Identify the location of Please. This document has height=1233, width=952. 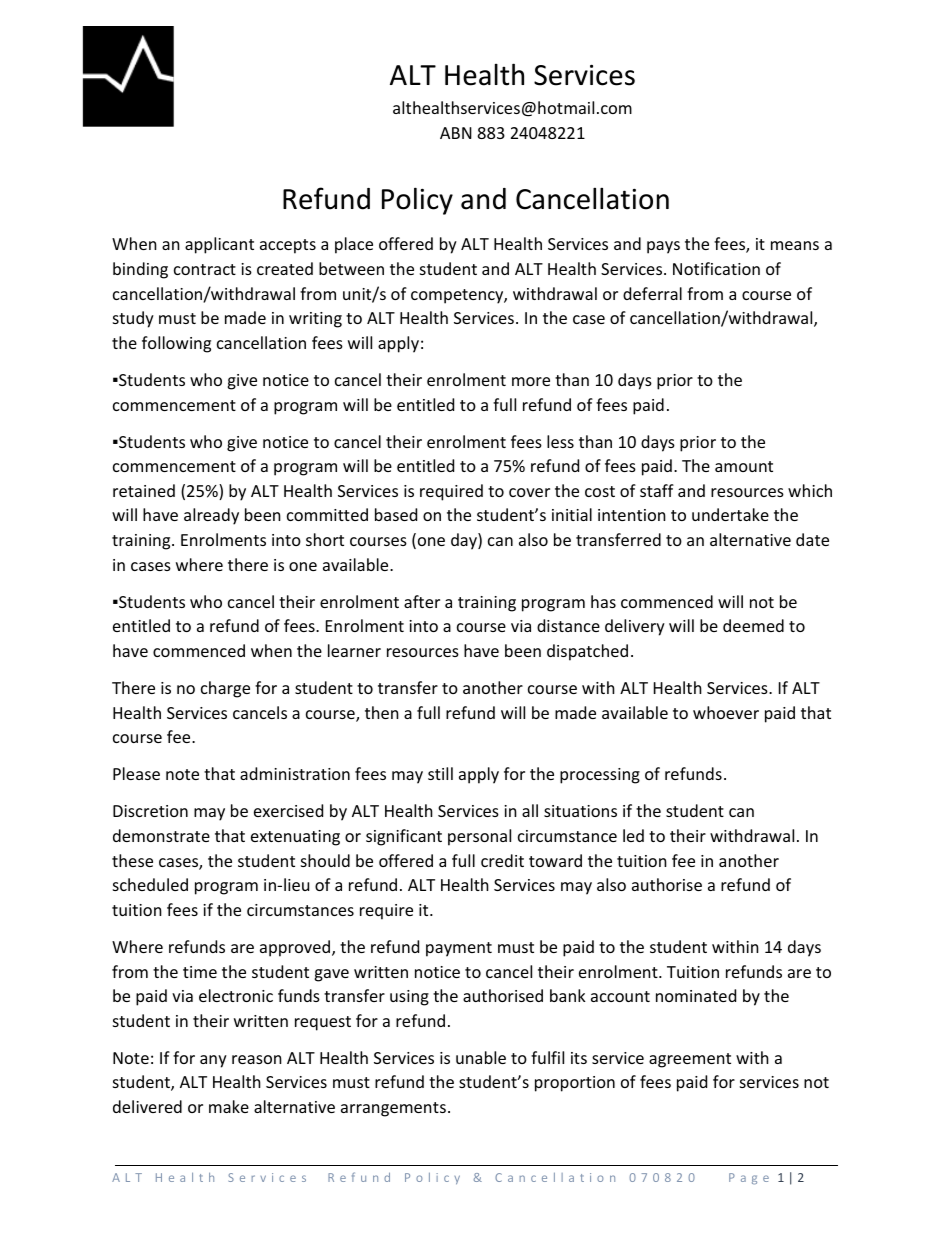
(136, 773).
